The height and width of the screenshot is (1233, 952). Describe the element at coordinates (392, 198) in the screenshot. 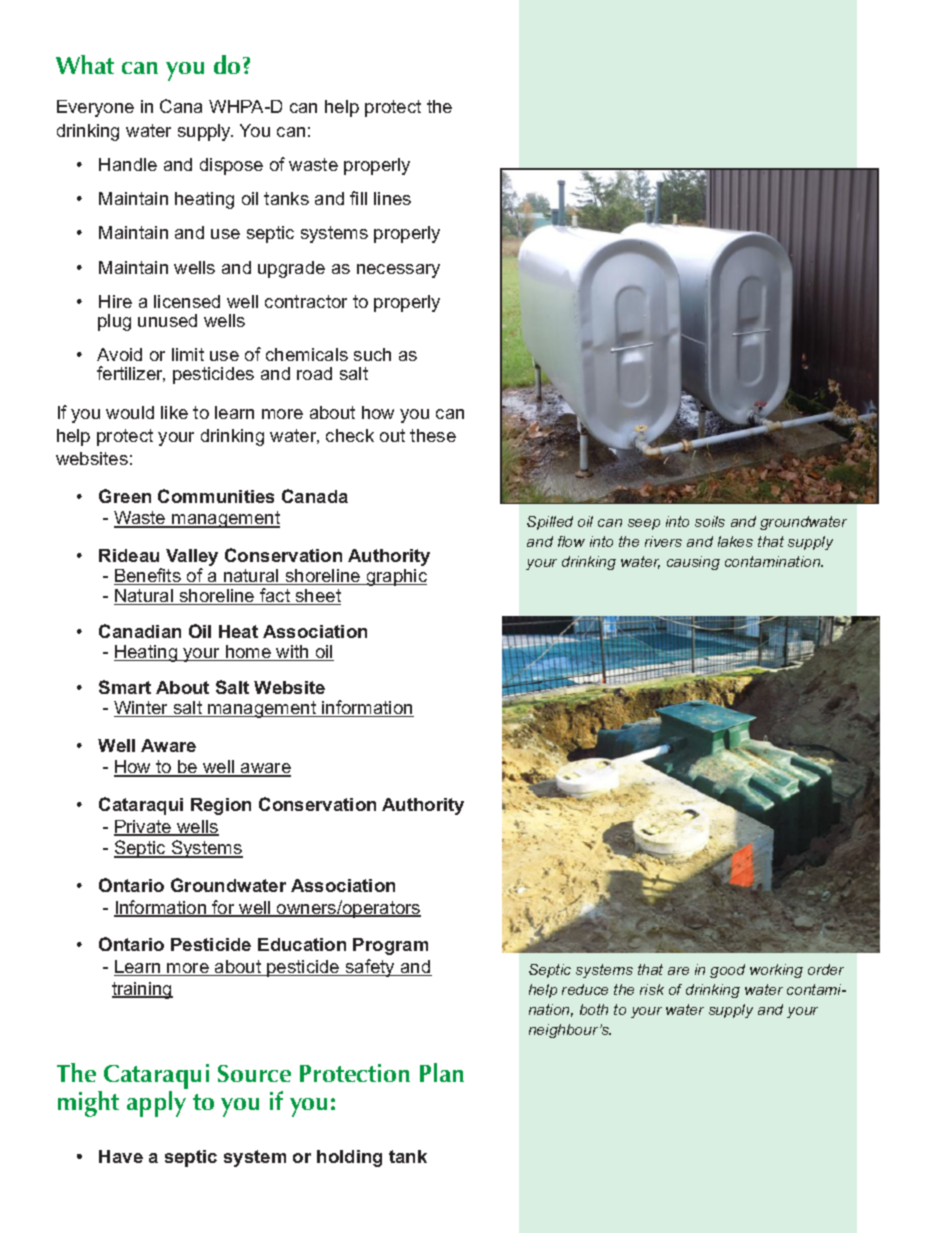

I see `lines` at that location.
